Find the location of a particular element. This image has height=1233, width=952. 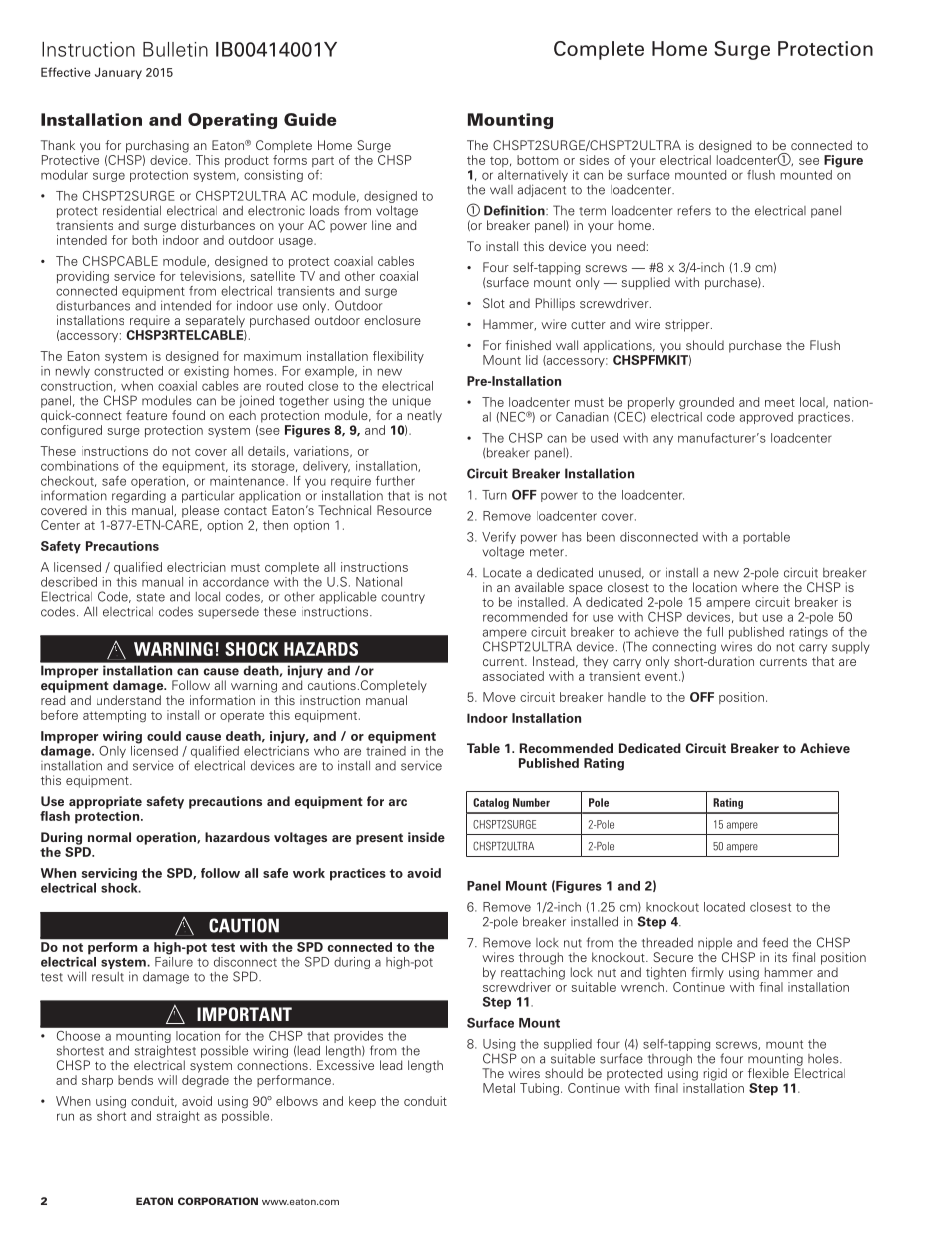

state is located at coordinates (151, 597).
